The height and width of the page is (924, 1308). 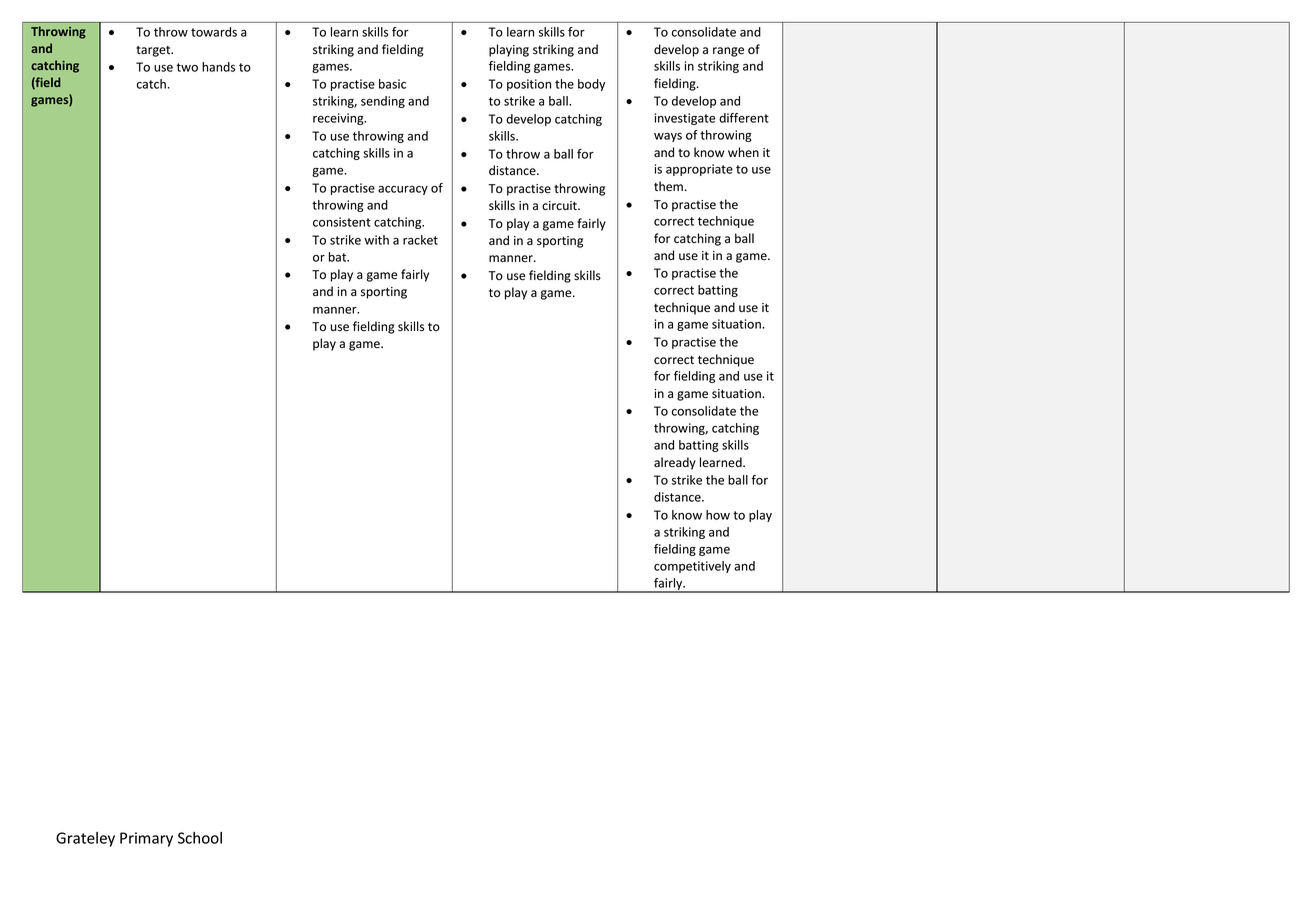 What do you see at coordinates (692, 567) in the page?
I see `competitively` at bounding box center [692, 567].
